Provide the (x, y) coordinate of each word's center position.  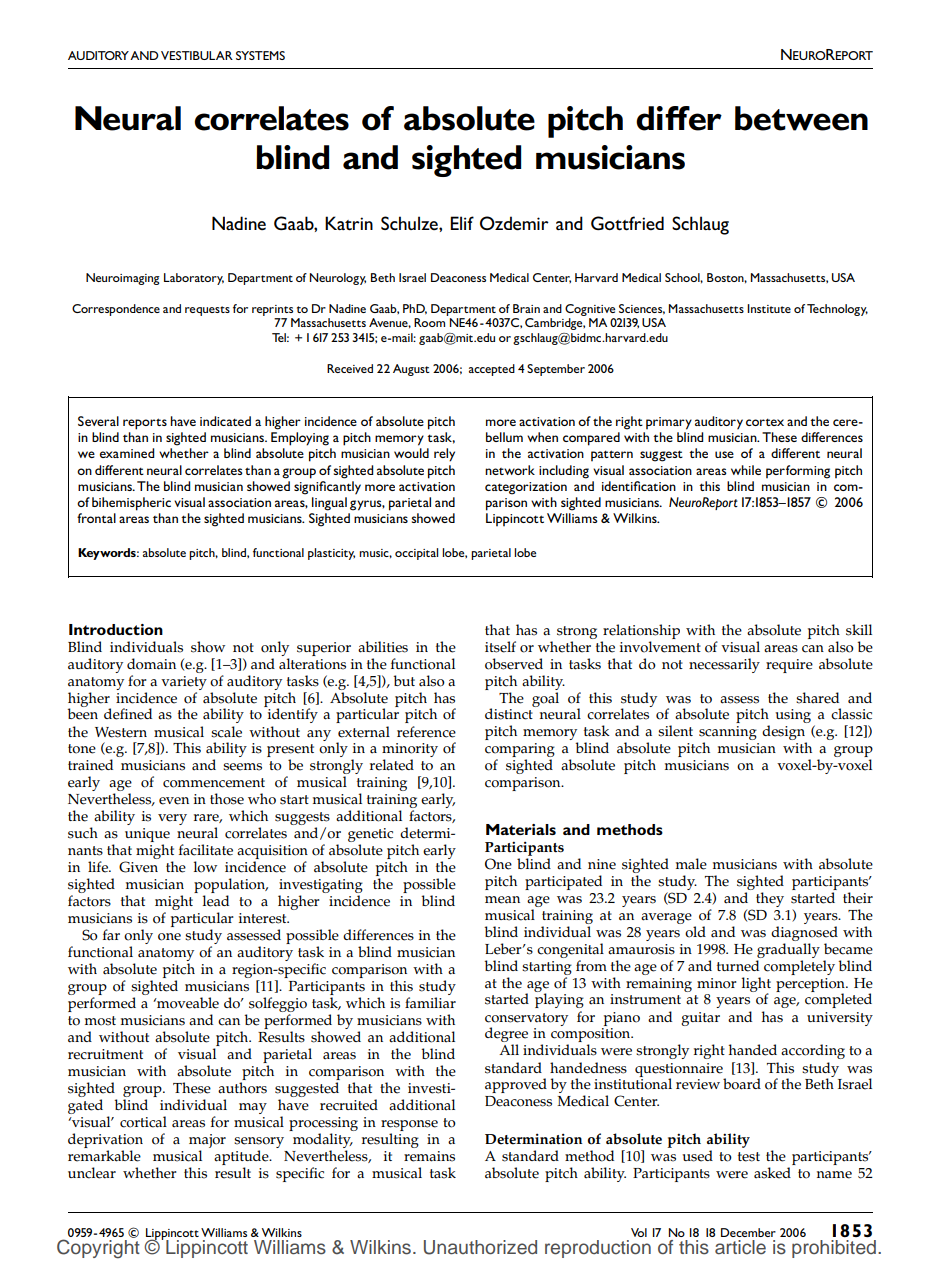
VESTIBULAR (197, 55)
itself (500, 647)
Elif (462, 223)
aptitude (242, 1159)
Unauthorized (480, 1247)
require (789, 666)
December (748, 1232)
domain (151, 664)
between (801, 118)
